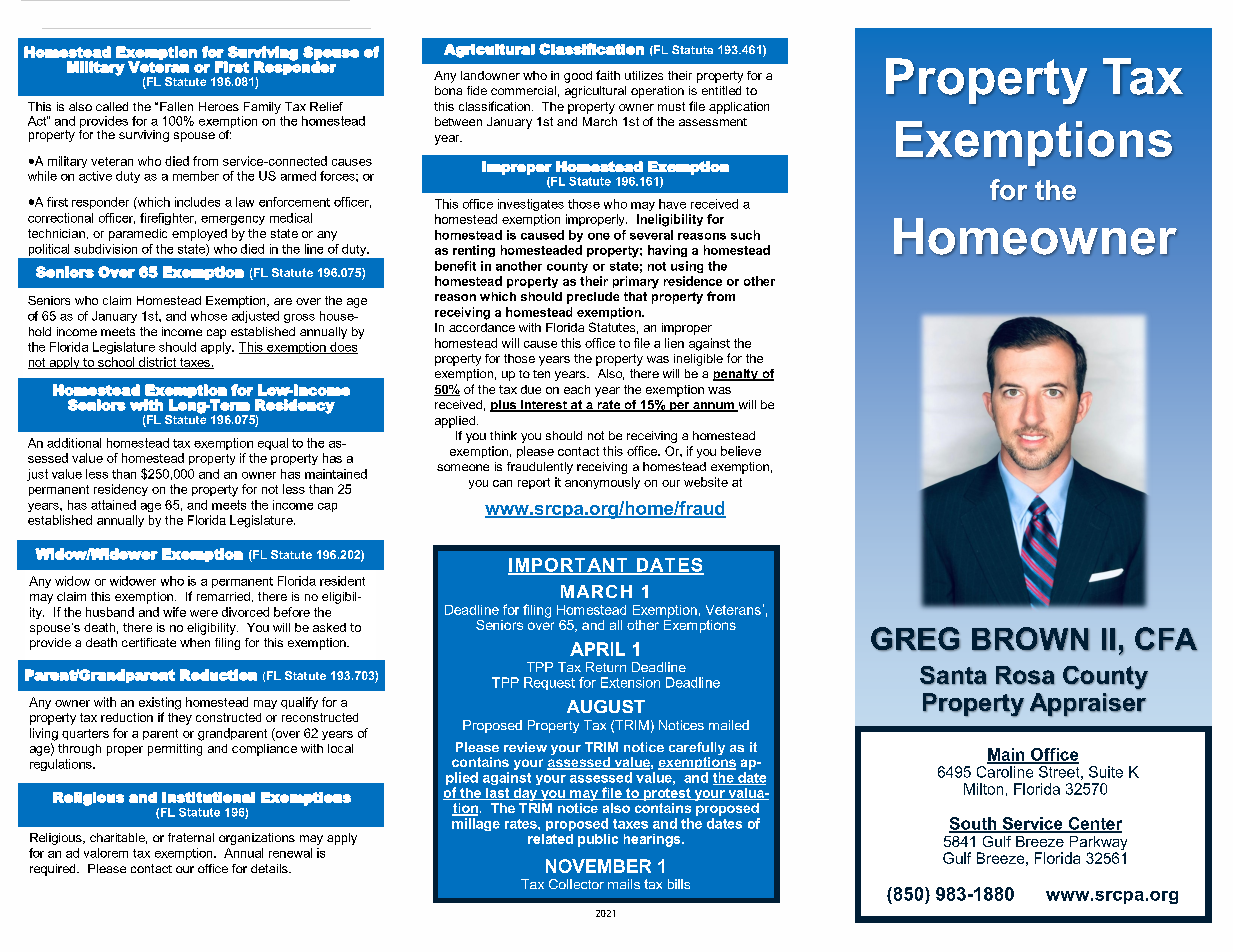  Describe the element at coordinates (974, 824) in the page. I see `South` at that location.
